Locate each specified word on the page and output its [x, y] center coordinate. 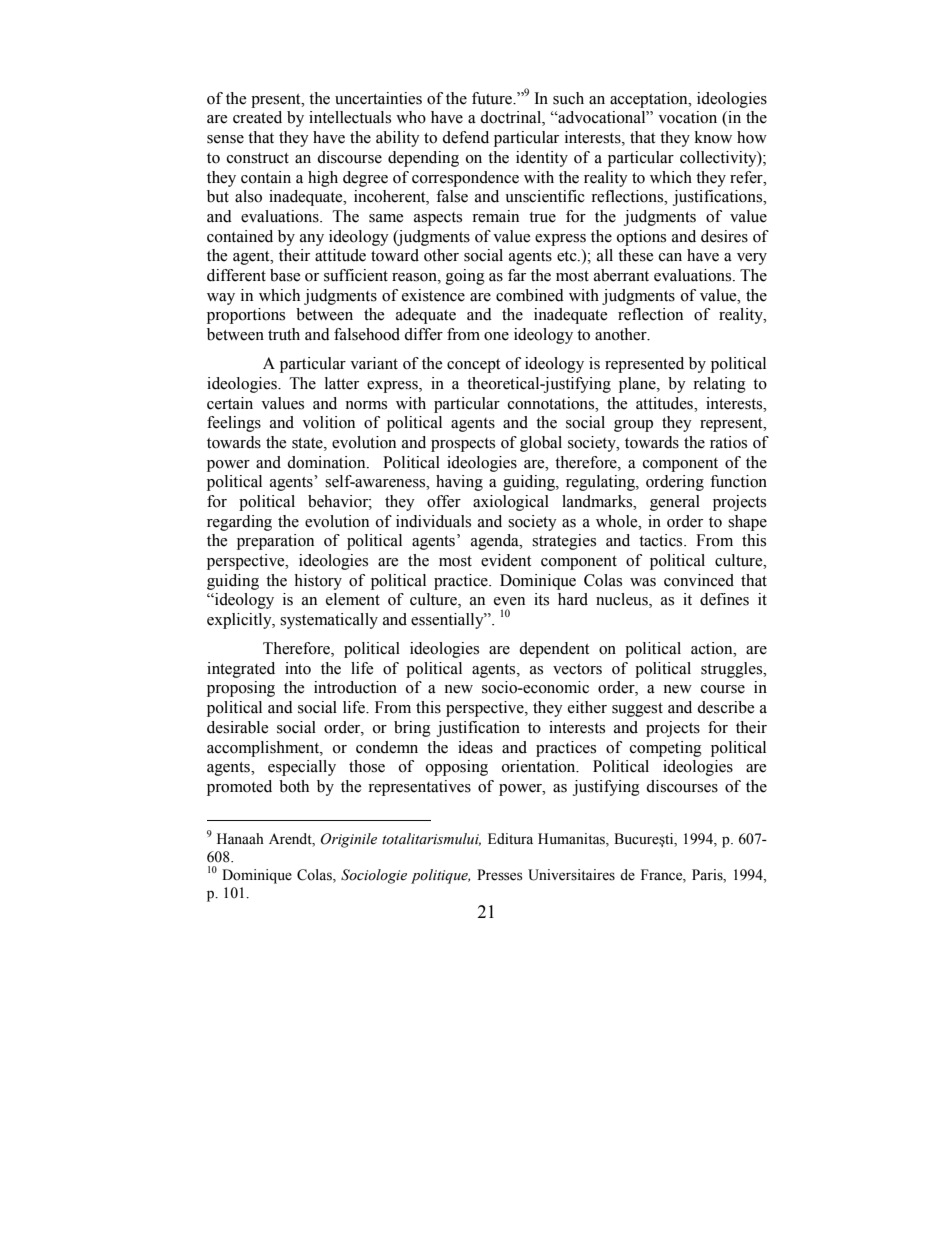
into [298, 668]
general [675, 503]
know [713, 137]
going [465, 277]
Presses [500, 875]
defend [465, 137]
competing [666, 749]
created [257, 117]
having [459, 483]
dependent [554, 650]
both [294, 786]
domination [327, 462]
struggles [733, 670]
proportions [246, 316]
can [670, 257]
